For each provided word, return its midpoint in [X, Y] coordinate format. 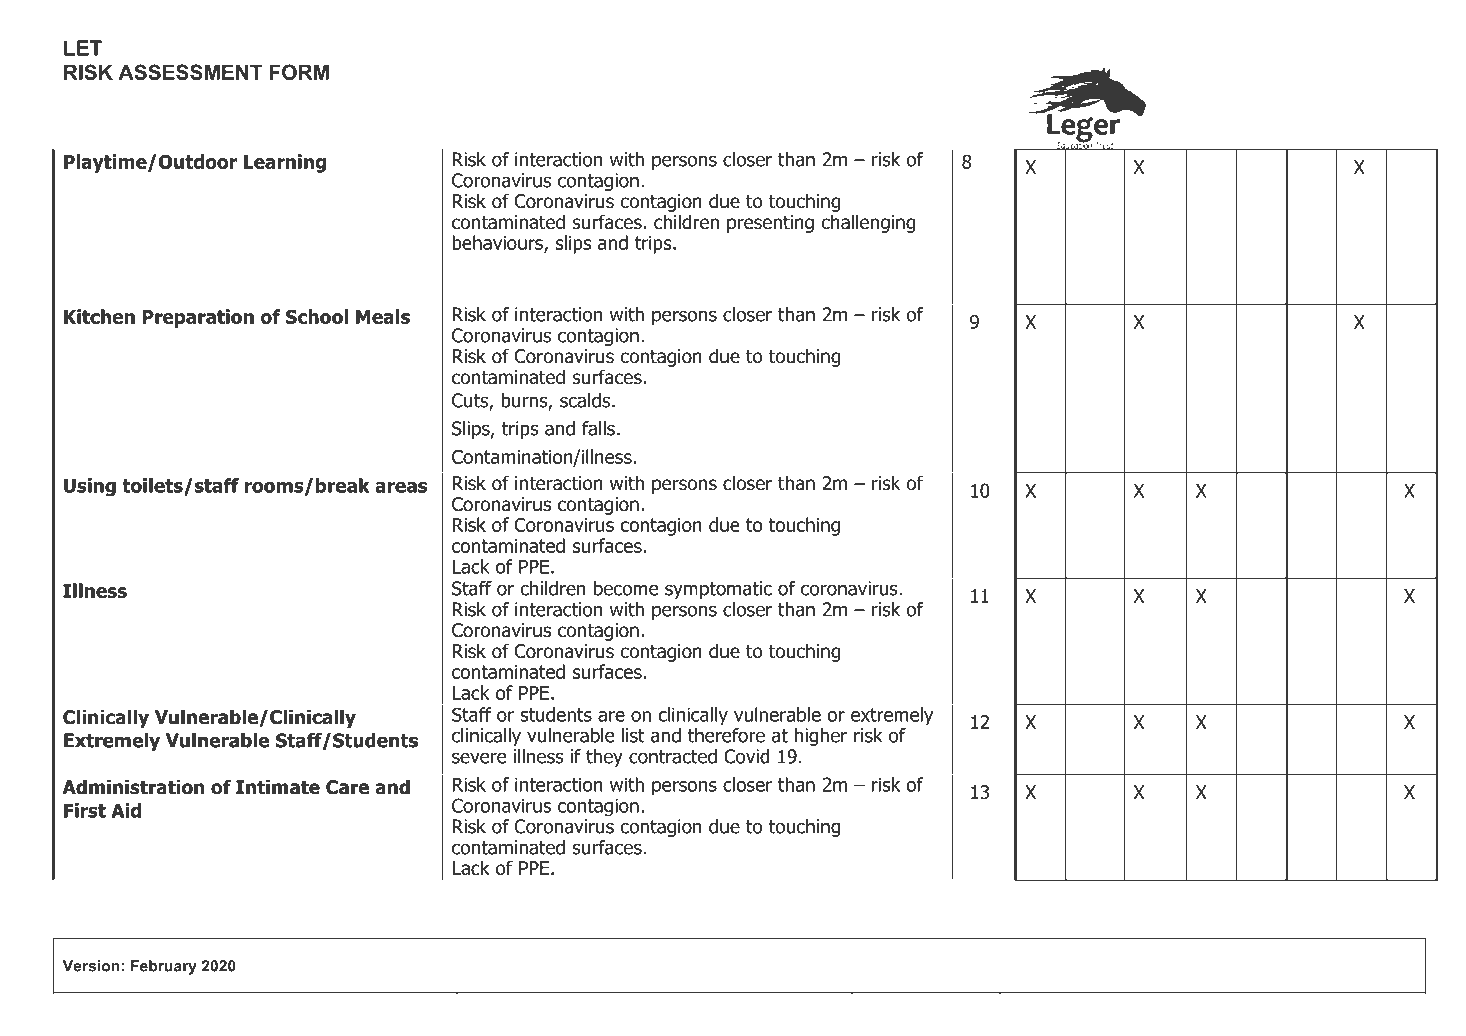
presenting [770, 224]
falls [598, 428]
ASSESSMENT [190, 72]
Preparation [198, 318]
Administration [133, 787]
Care [347, 787]
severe [479, 758]
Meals [383, 316]
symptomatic [718, 590]
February [164, 967]
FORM [299, 72]
